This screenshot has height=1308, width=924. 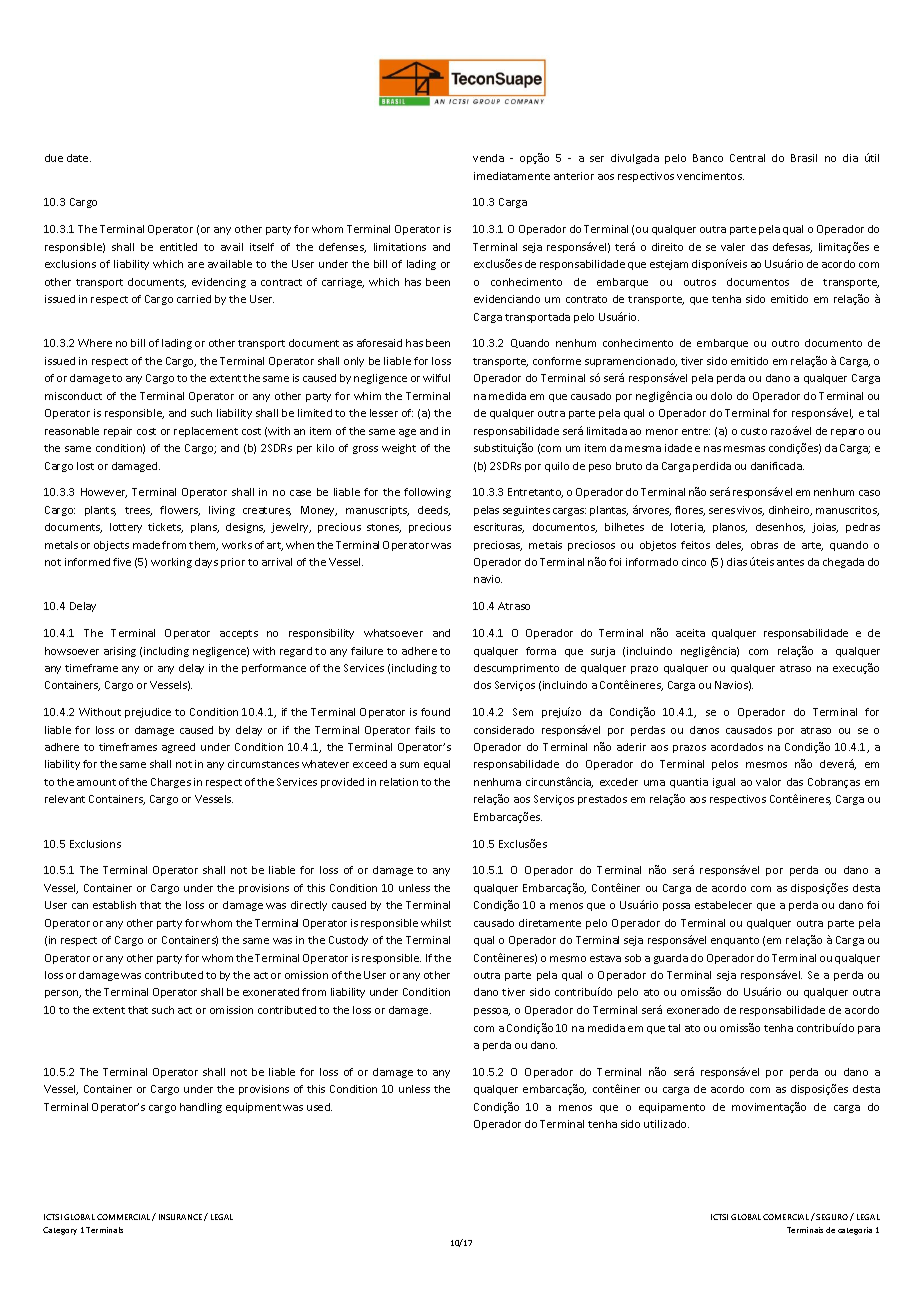 What do you see at coordinates (574, 176) in the screenshot?
I see `anterior` at bounding box center [574, 176].
